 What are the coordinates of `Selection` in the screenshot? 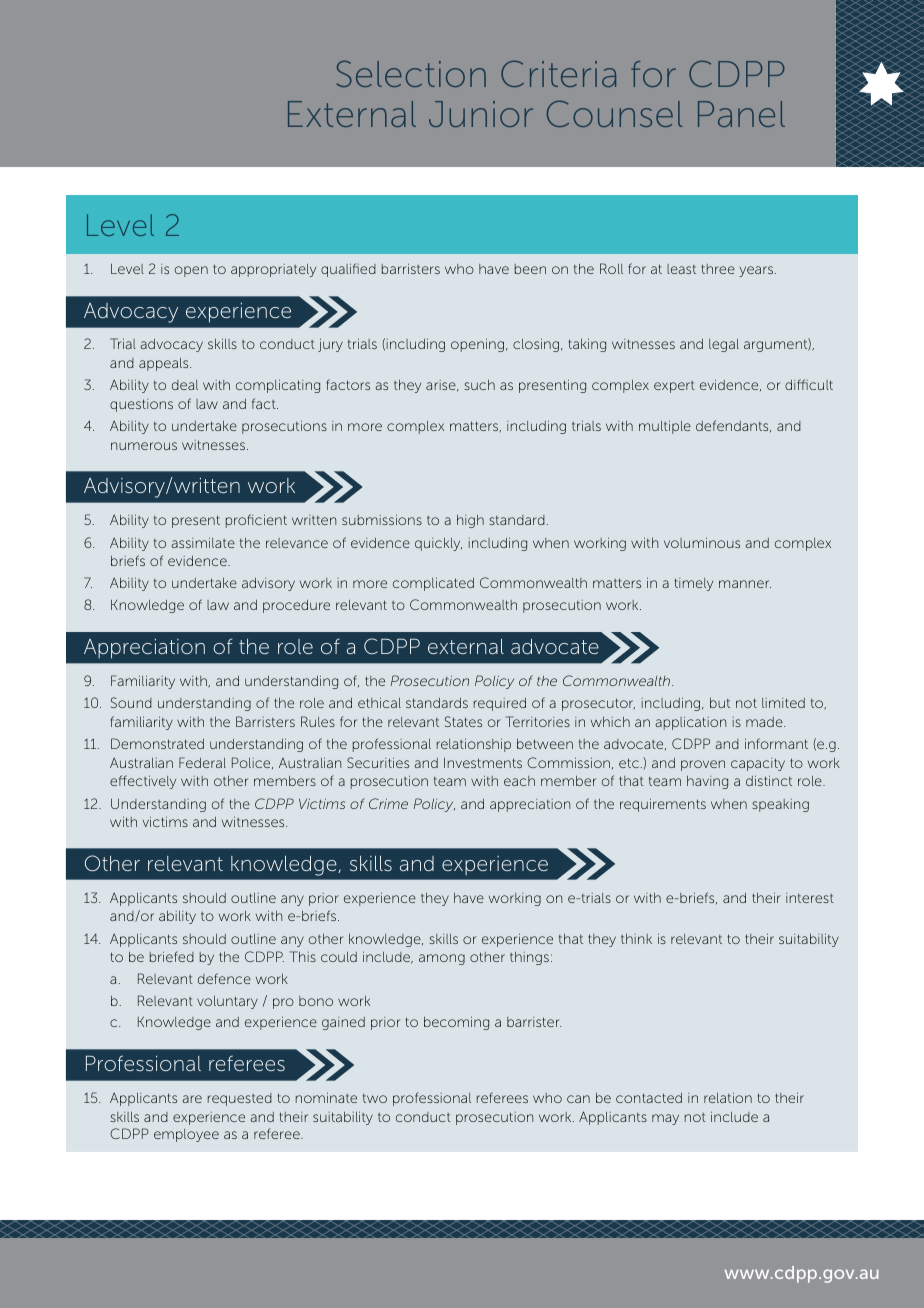 It's located at (411, 73).
